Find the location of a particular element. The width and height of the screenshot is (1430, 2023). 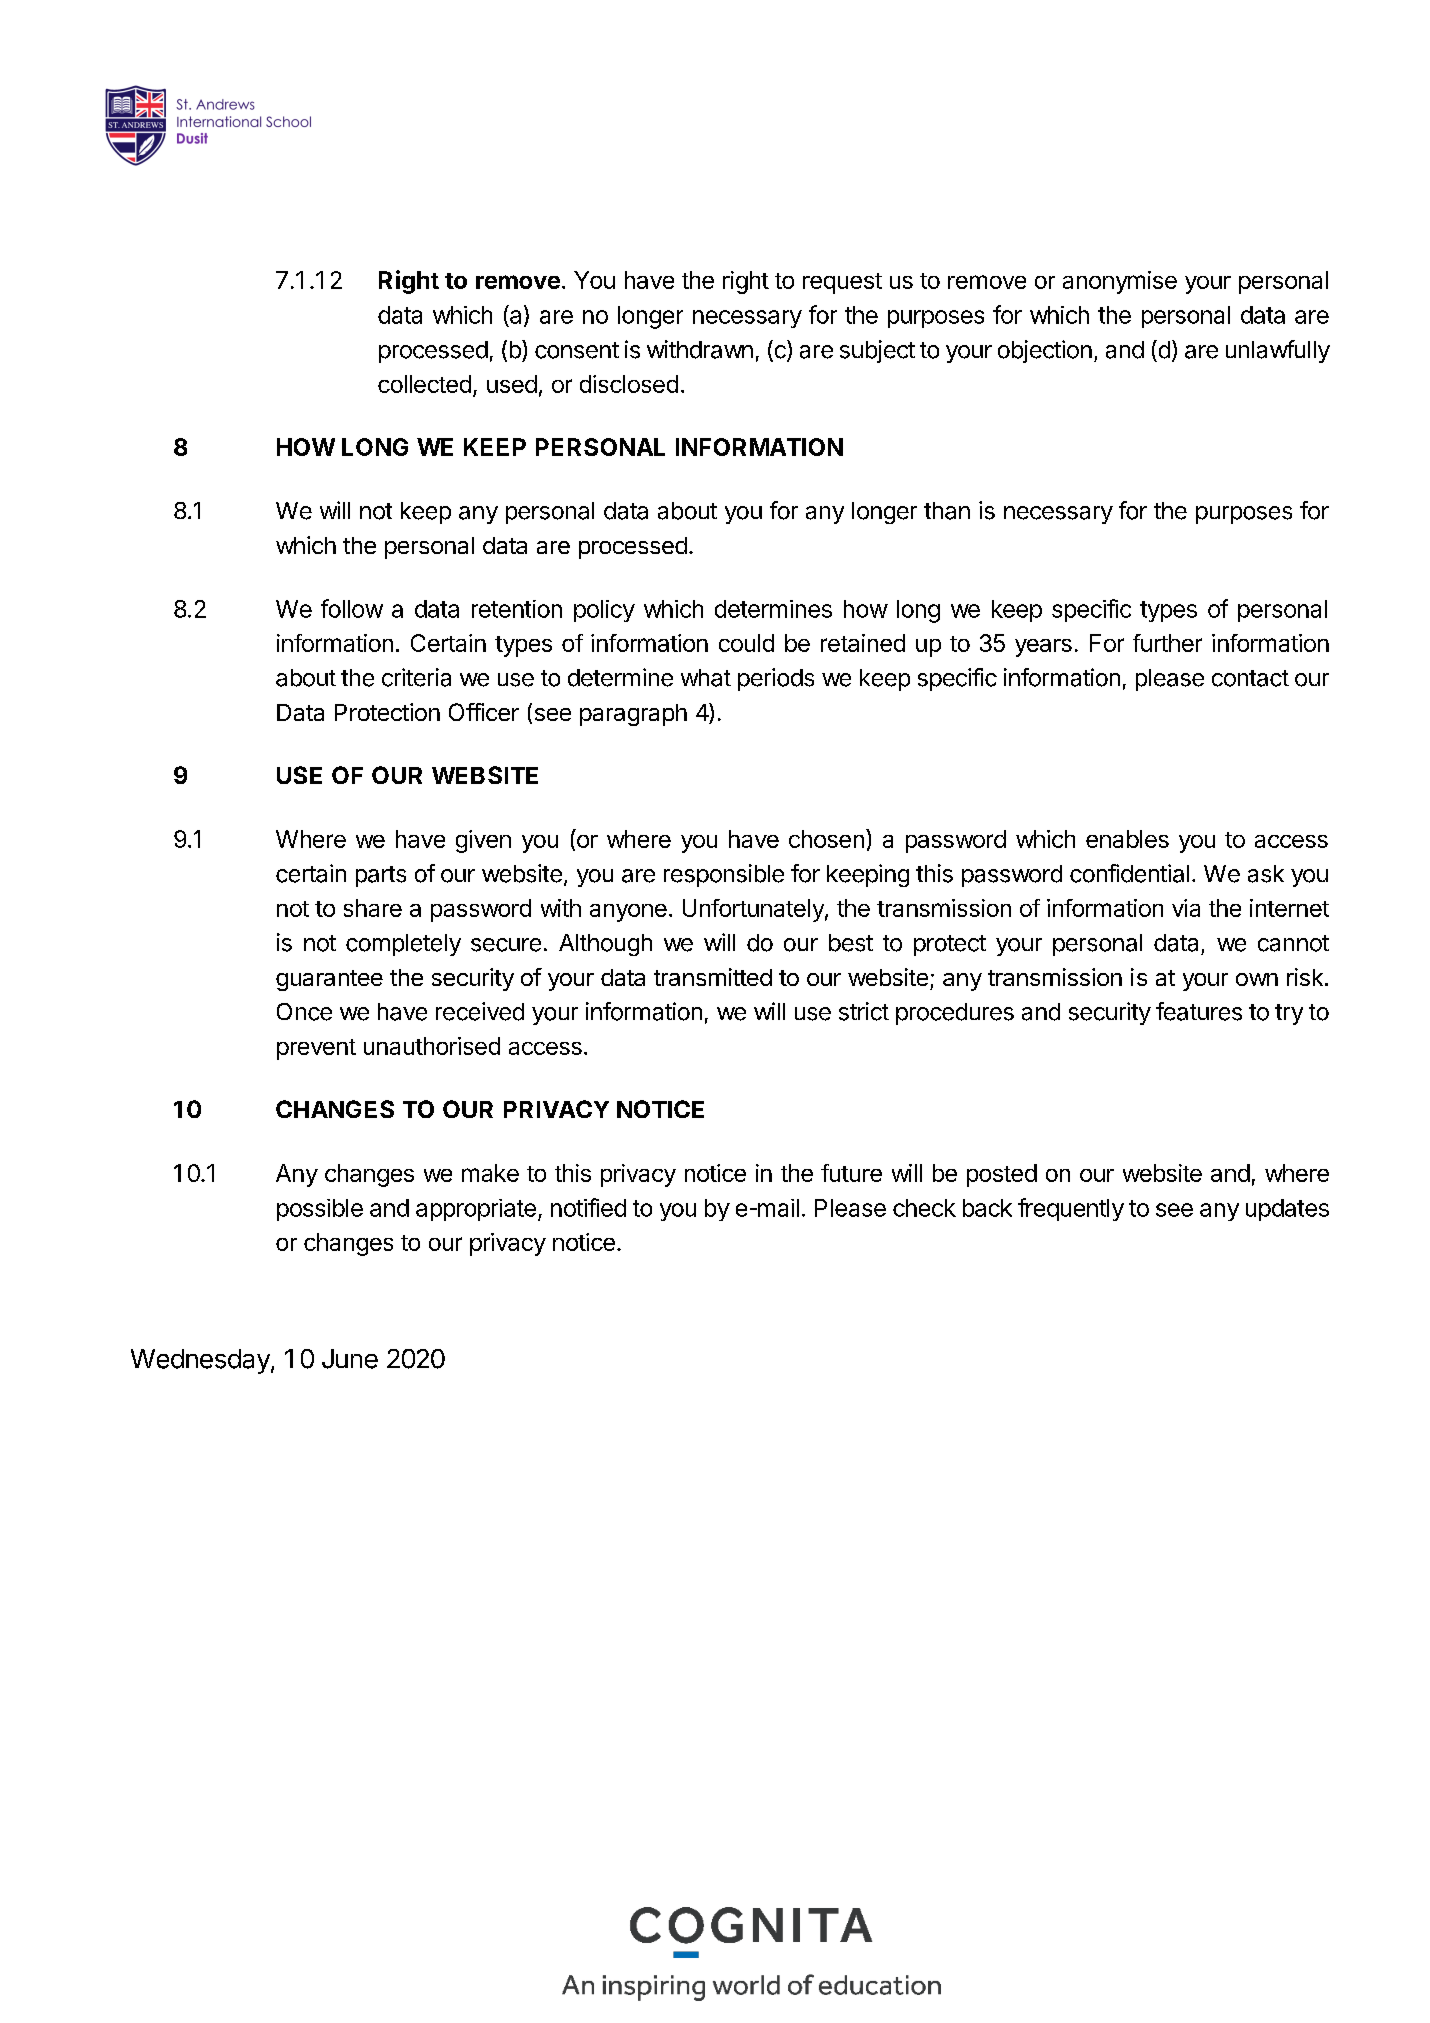

strict is located at coordinates (864, 1011).
